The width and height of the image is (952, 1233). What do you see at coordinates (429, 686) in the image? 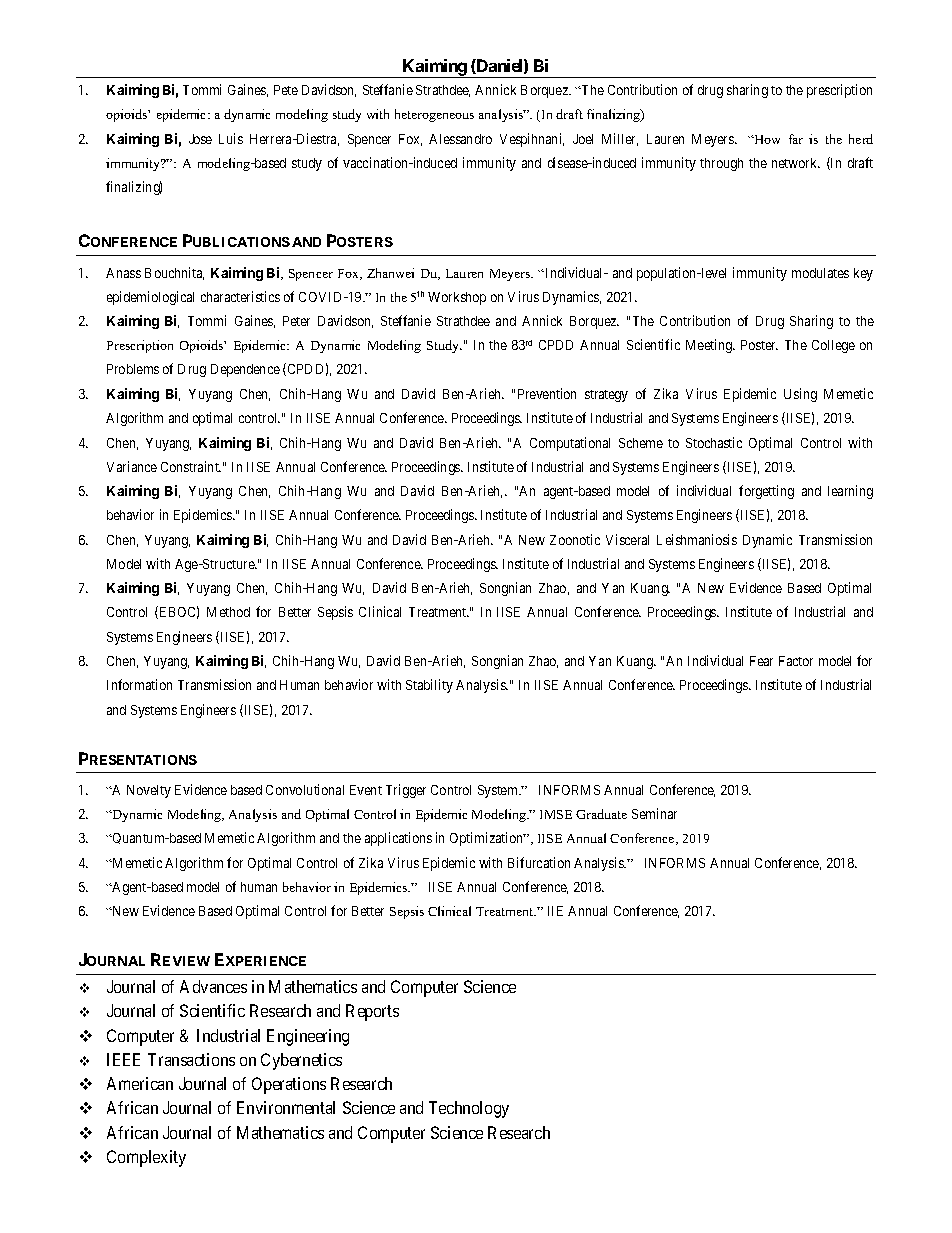
I see `Stability` at bounding box center [429, 686].
